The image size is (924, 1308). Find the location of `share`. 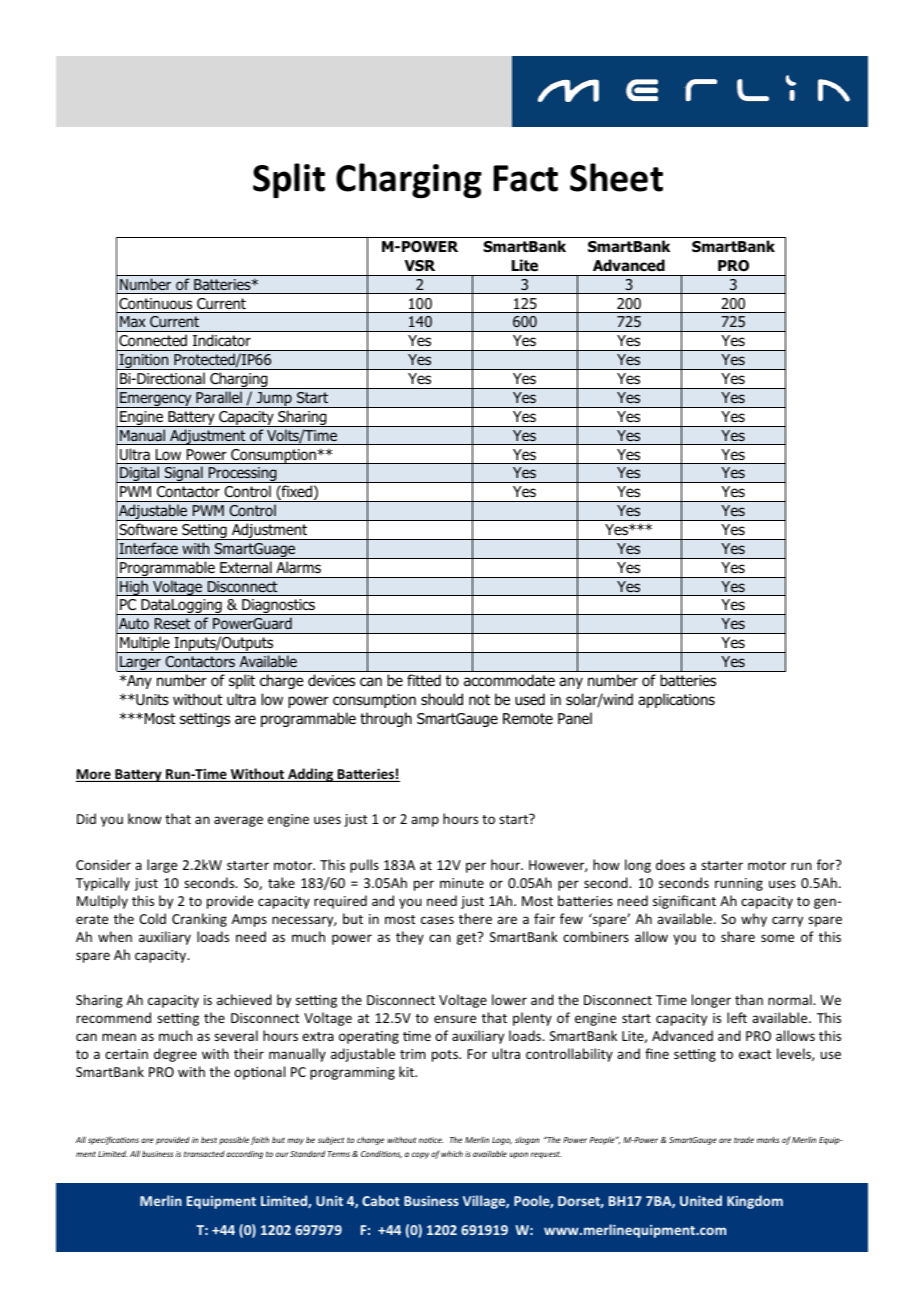

share is located at coordinates (738, 936).
